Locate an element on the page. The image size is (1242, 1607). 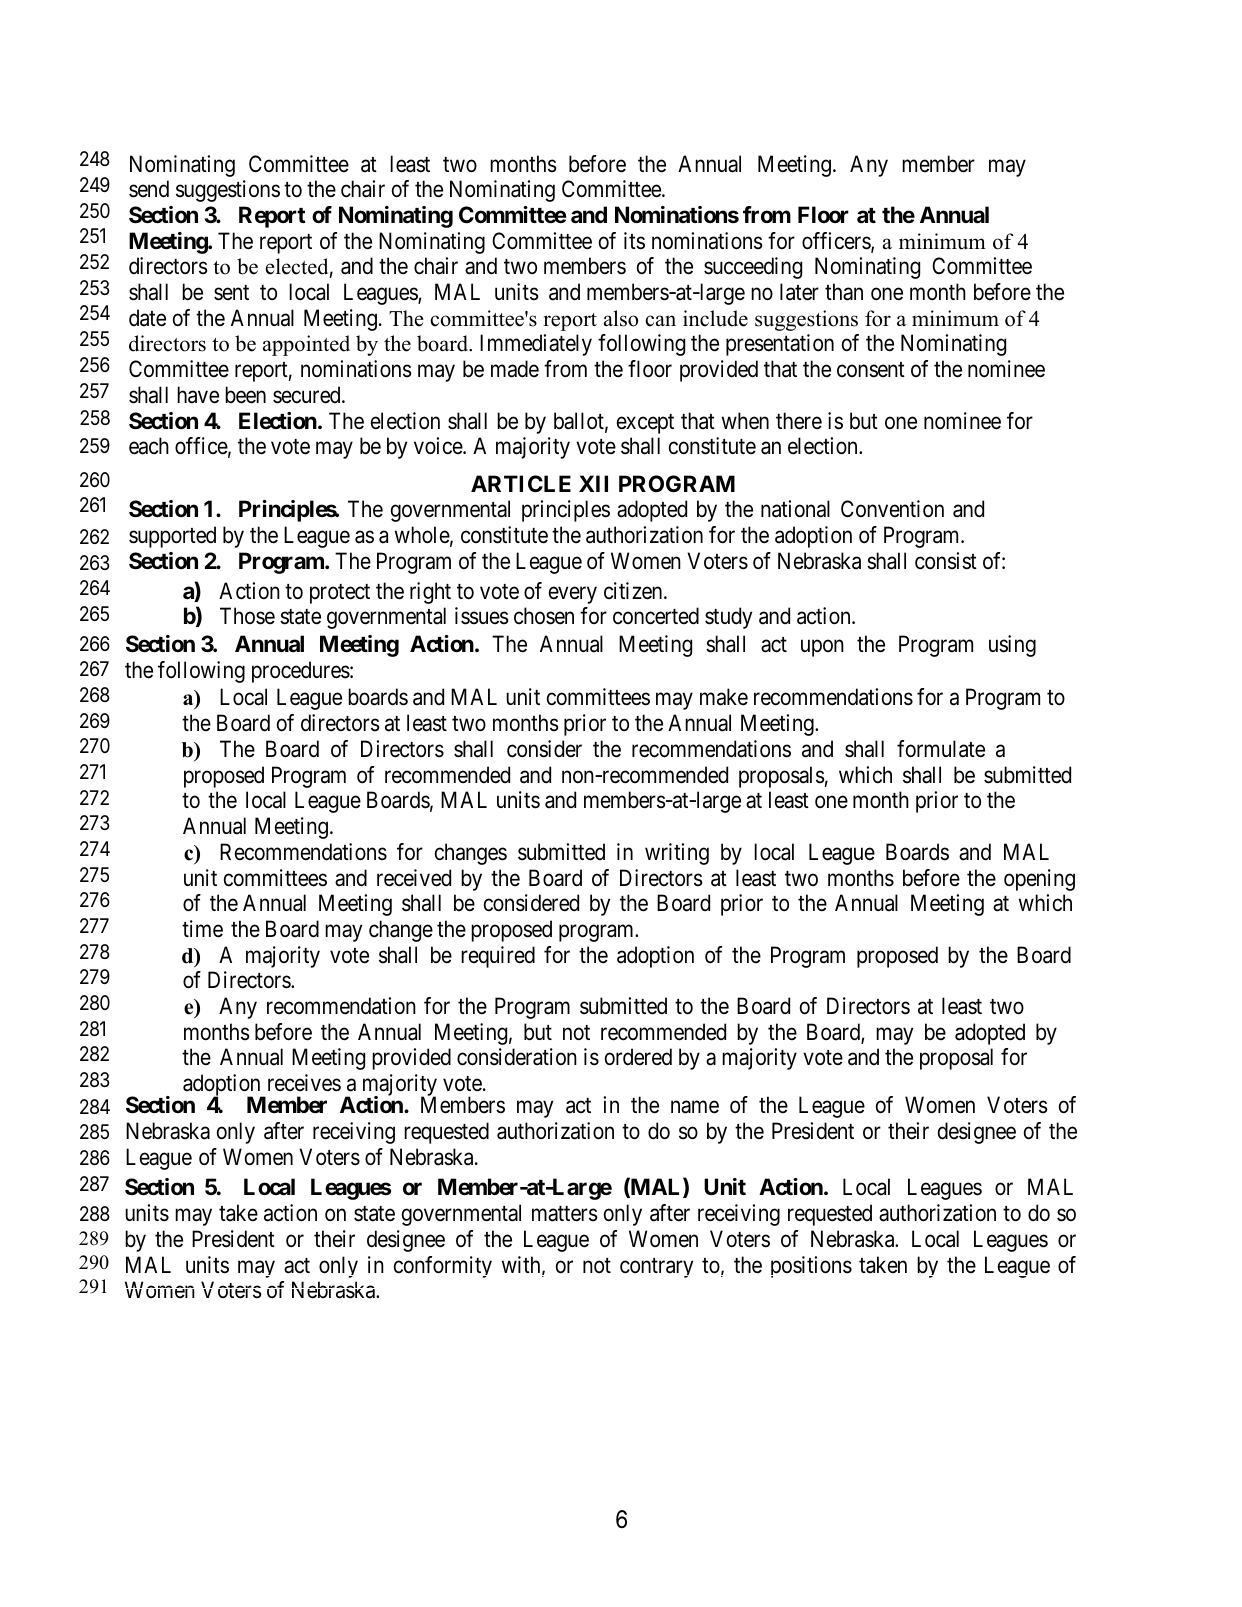
also is located at coordinates (621, 318).
